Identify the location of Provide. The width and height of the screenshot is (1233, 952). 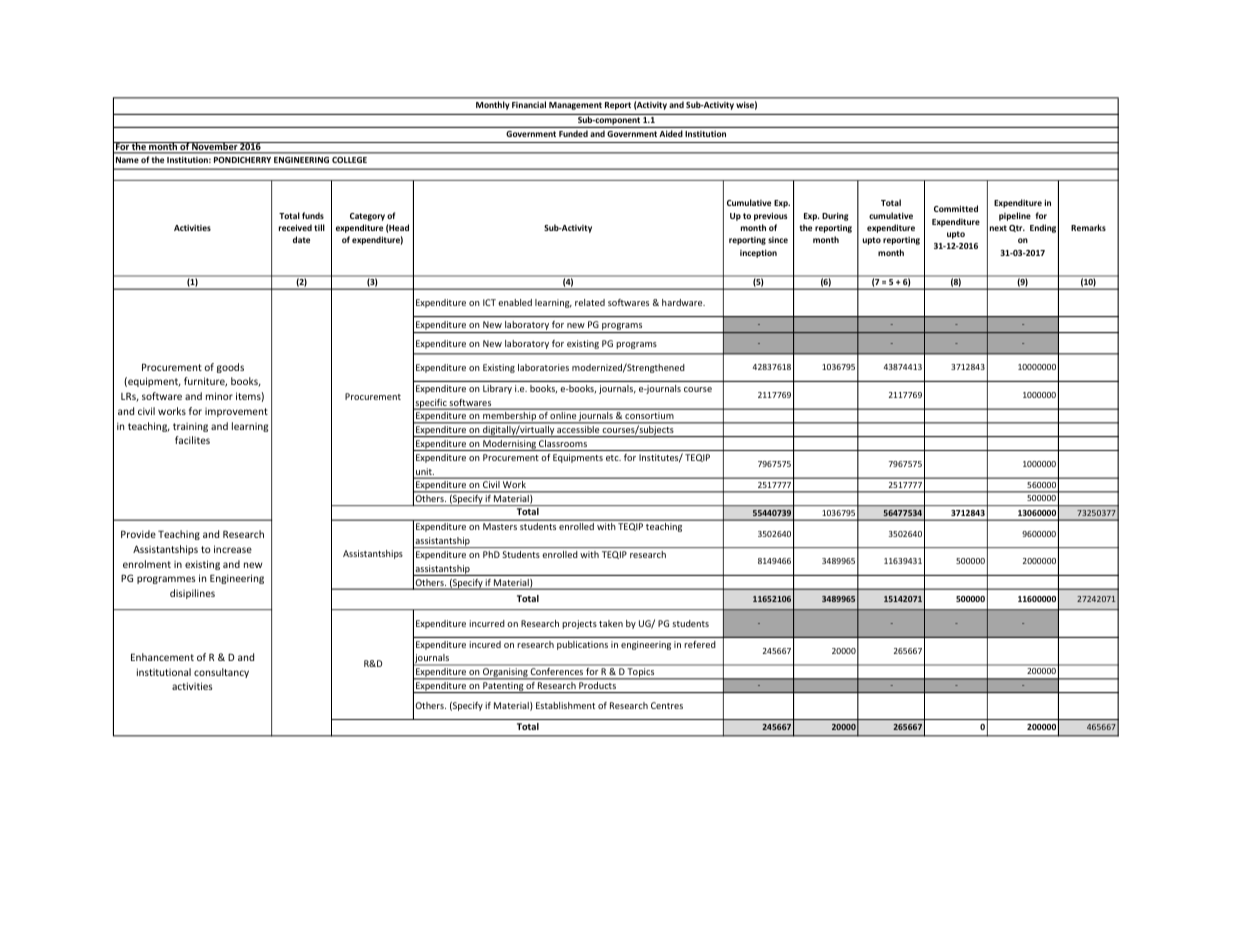
(138, 534).
